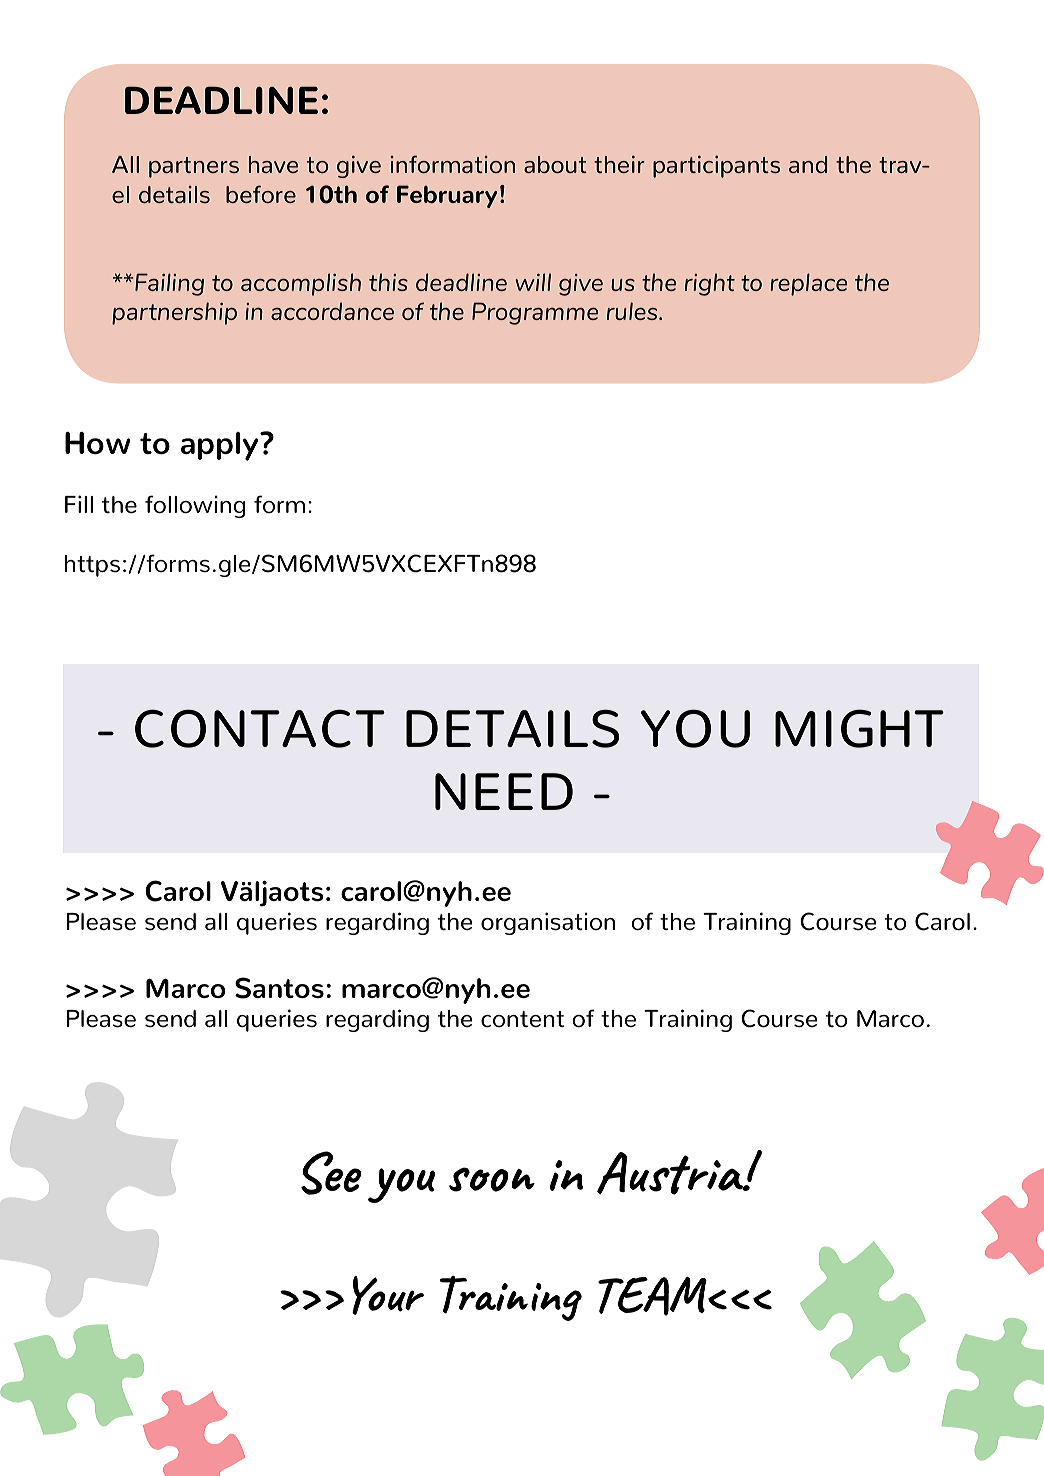  I want to click on rules, so click(633, 311).
